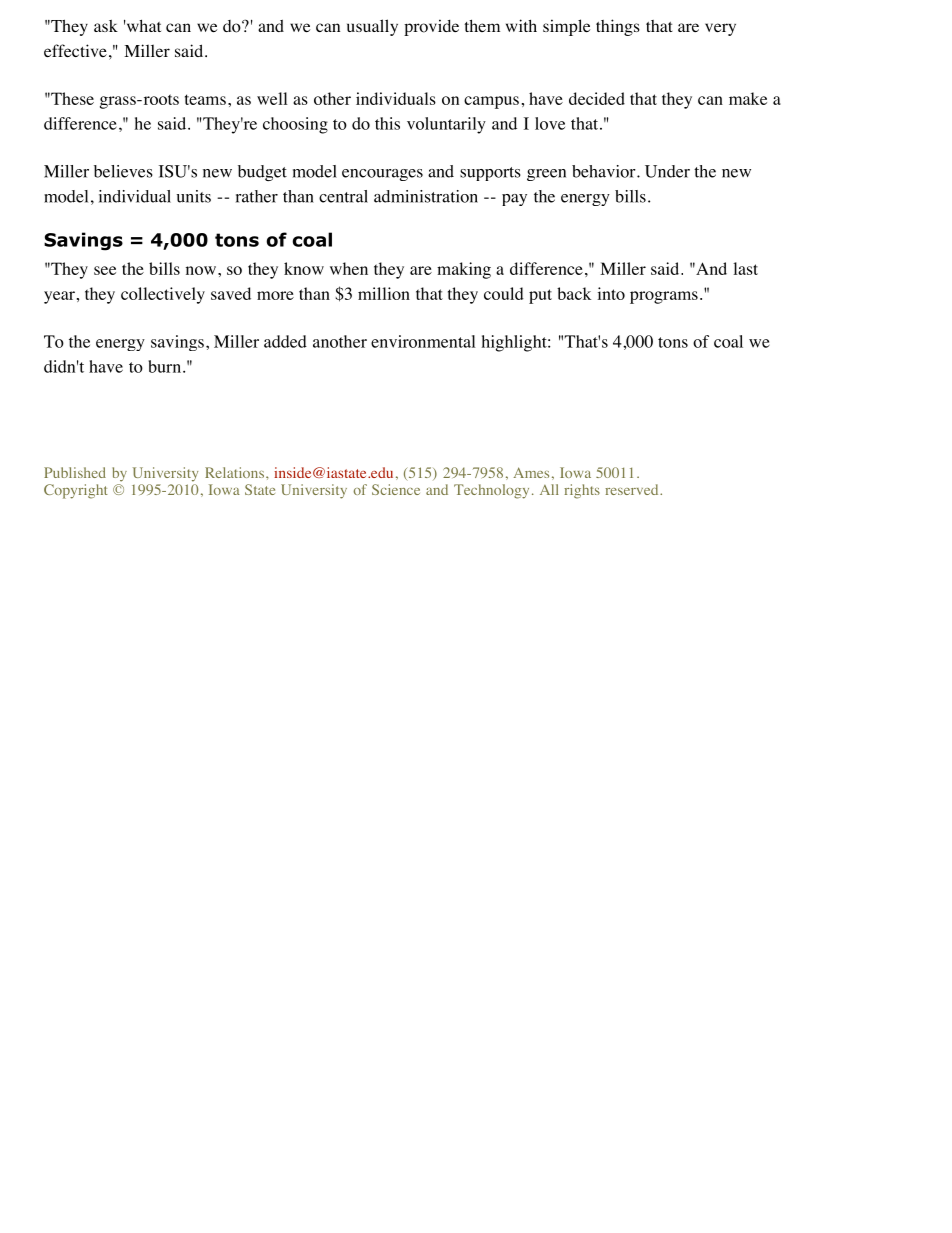 This document has width=952, height=1233. What do you see at coordinates (431, 27) in the document?
I see `provide` at bounding box center [431, 27].
